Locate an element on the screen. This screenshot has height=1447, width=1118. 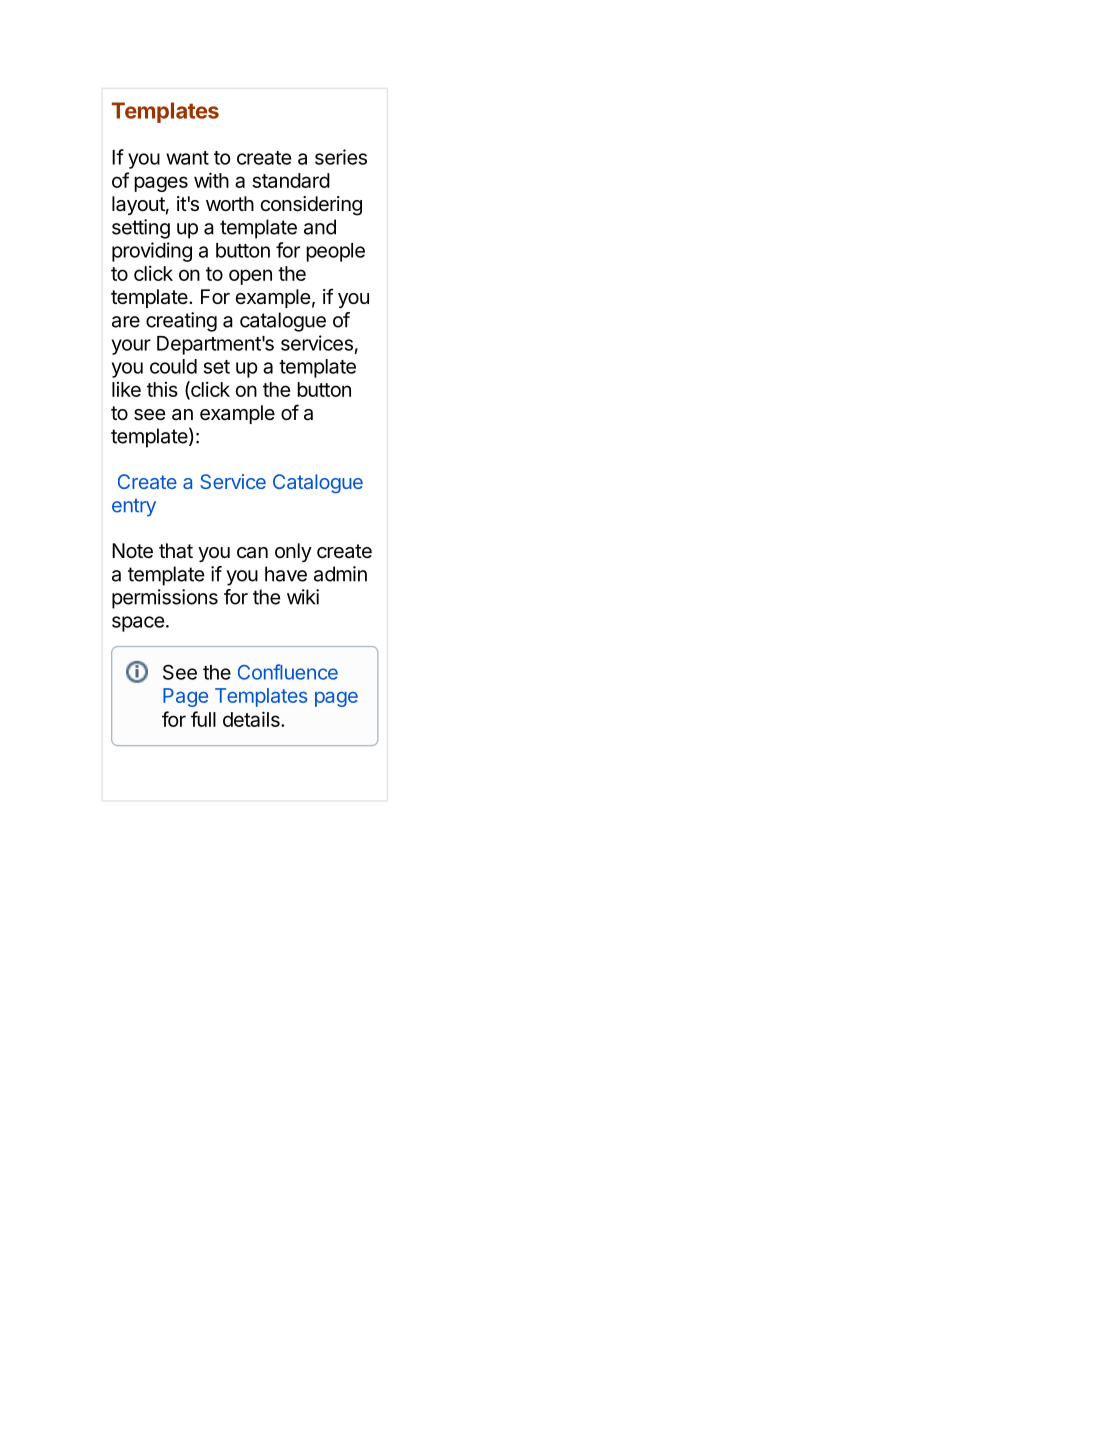
entry is located at coordinates (134, 508).
